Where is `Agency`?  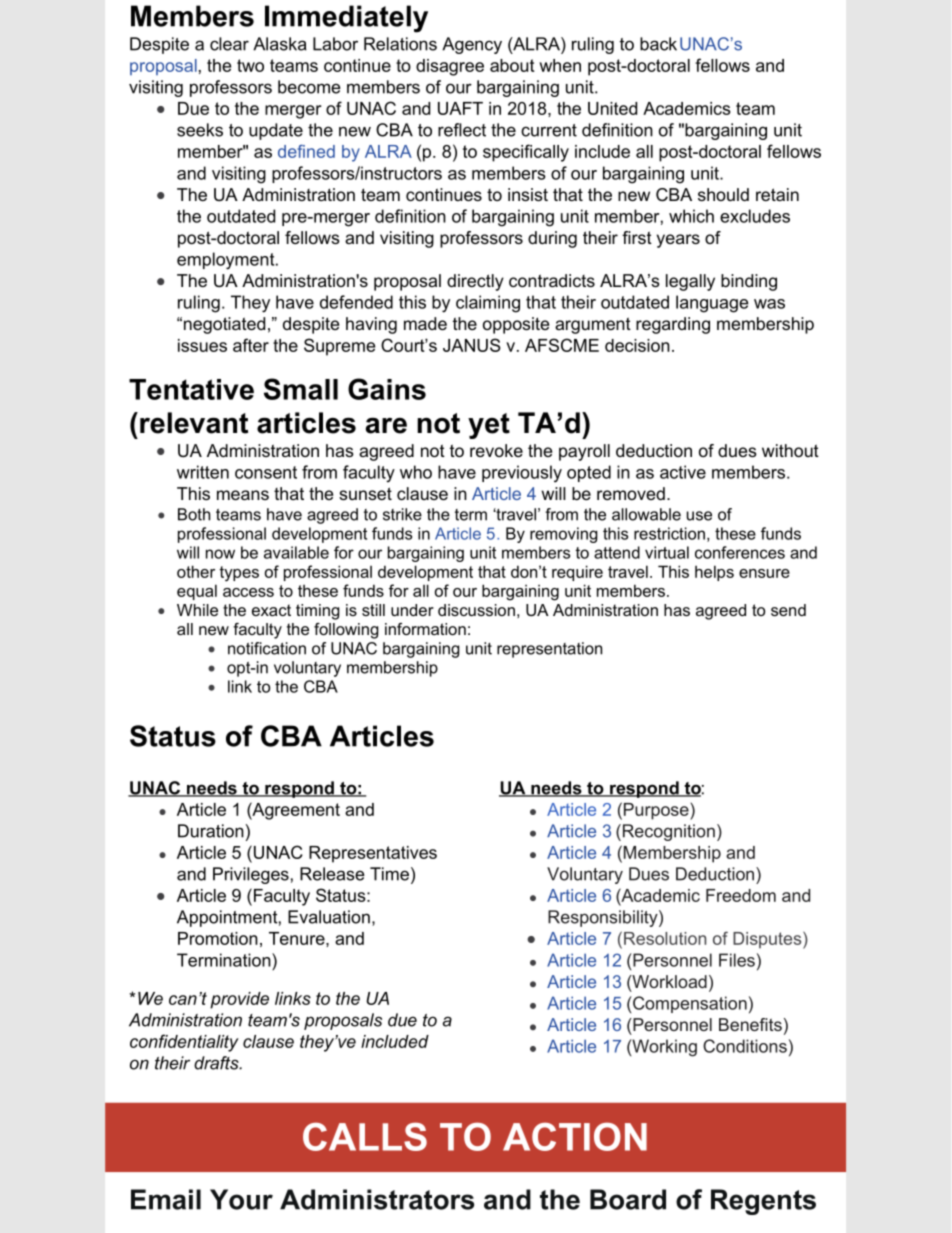
Agency is located at coordinates (472, 45).
